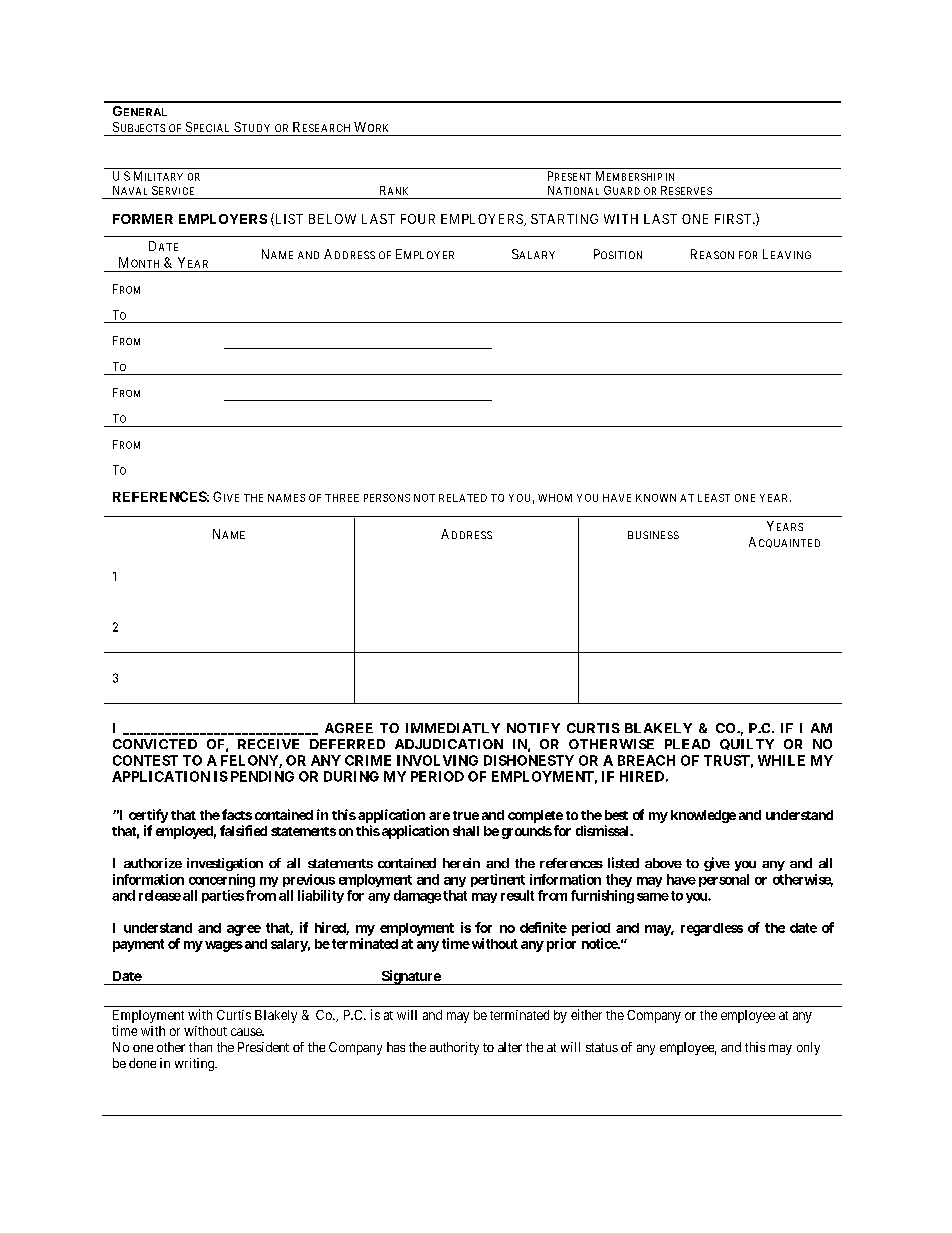 The width and height of the image is (952, 1233). I want to click on LEAST, so click(714, 498).
